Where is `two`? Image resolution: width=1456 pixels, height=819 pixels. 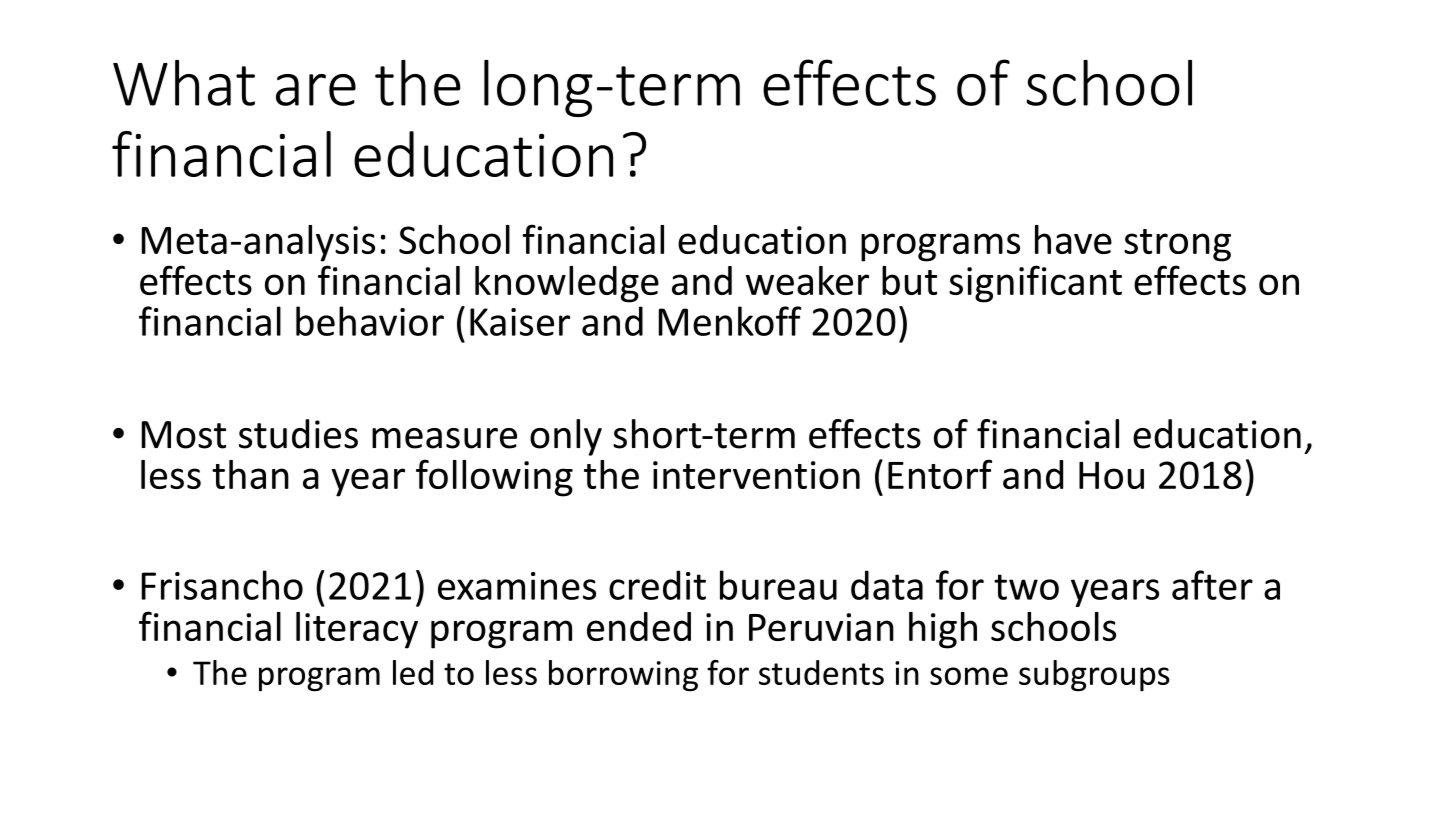
two is located at coordinates (1026, 587).
